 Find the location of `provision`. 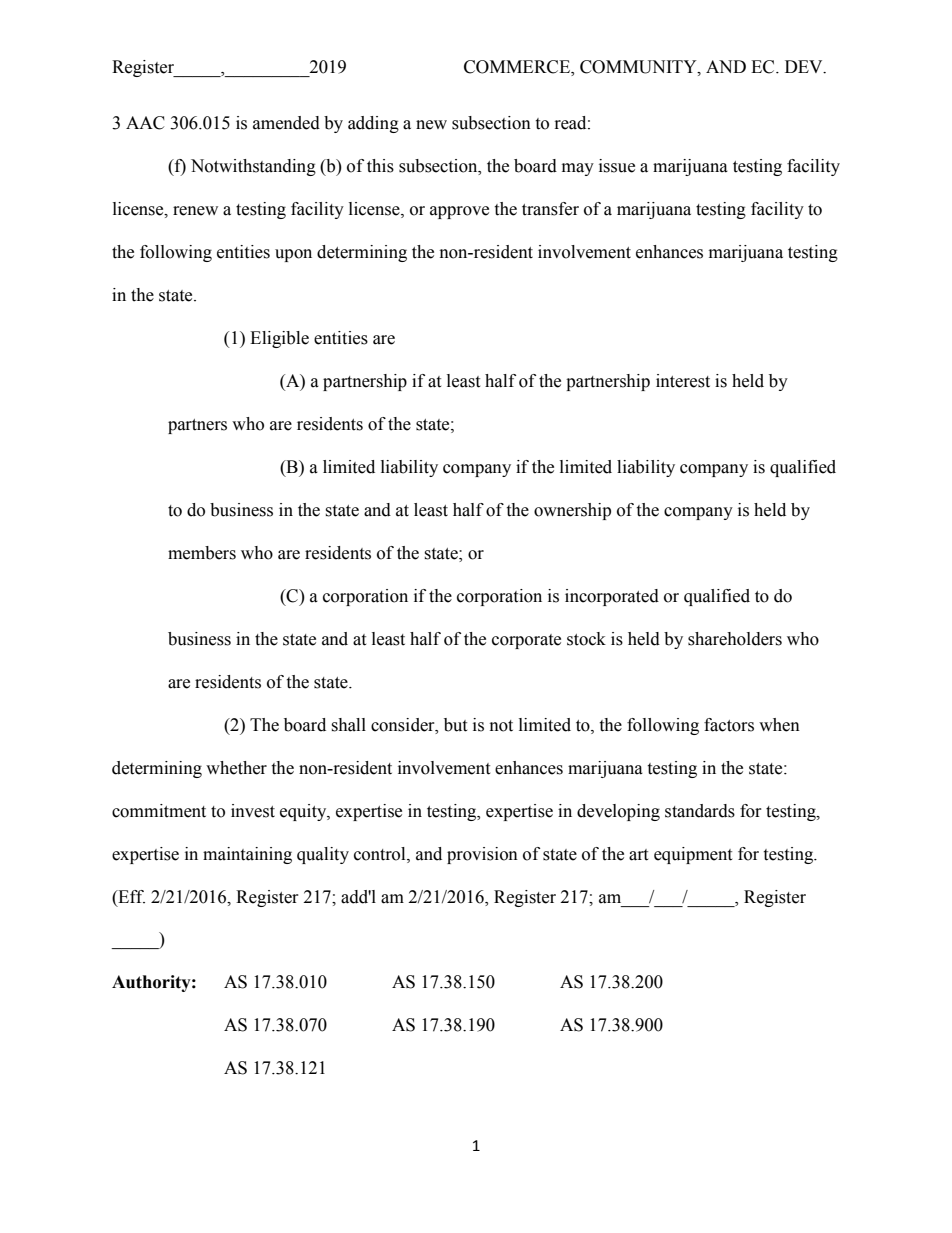

provision is located at coordinates (482, 855).
